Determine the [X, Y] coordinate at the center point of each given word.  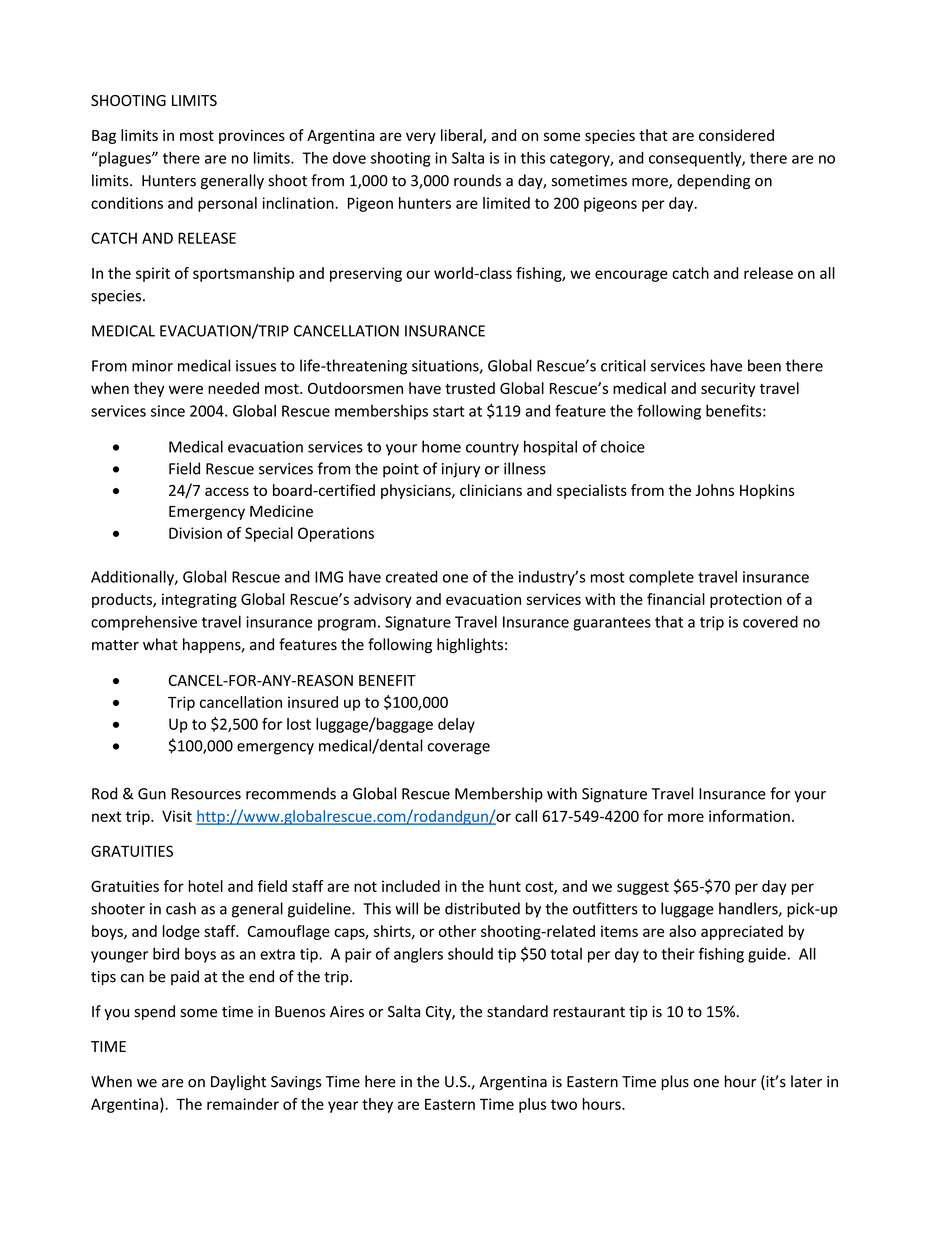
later [806, 1081]
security [728, 389]
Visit [177, 816]
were [186, 389]
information [749, 816]
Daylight [238, 1083]
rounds [477, 180]
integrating [199, 600]
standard [517, 1011]
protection [746, 600]
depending [713, 182]
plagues [125, 159]
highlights [470, 645]
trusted [470, 388]
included [411, 886]
